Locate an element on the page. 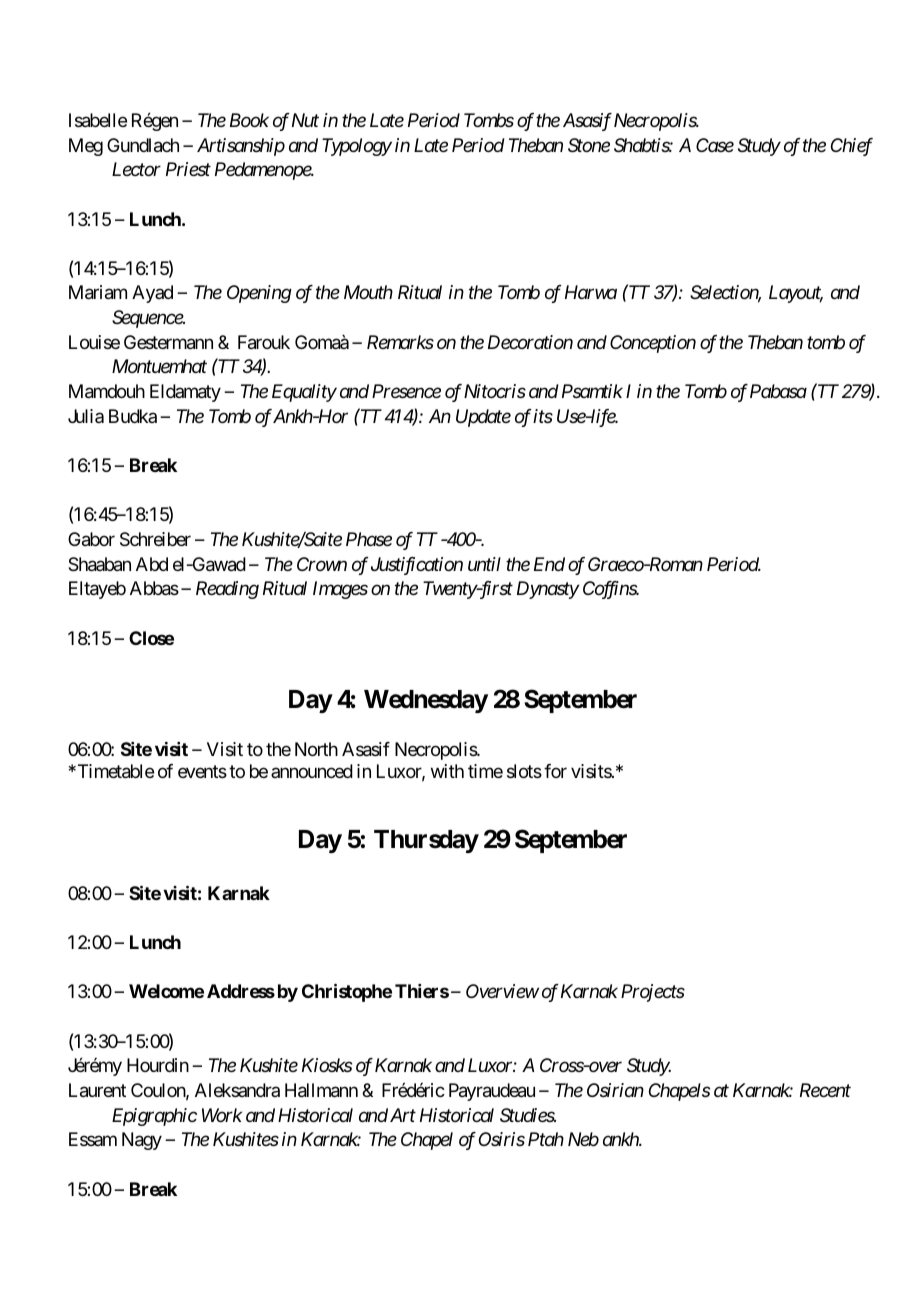  Ptah is located at coordinates (546, 1139).
